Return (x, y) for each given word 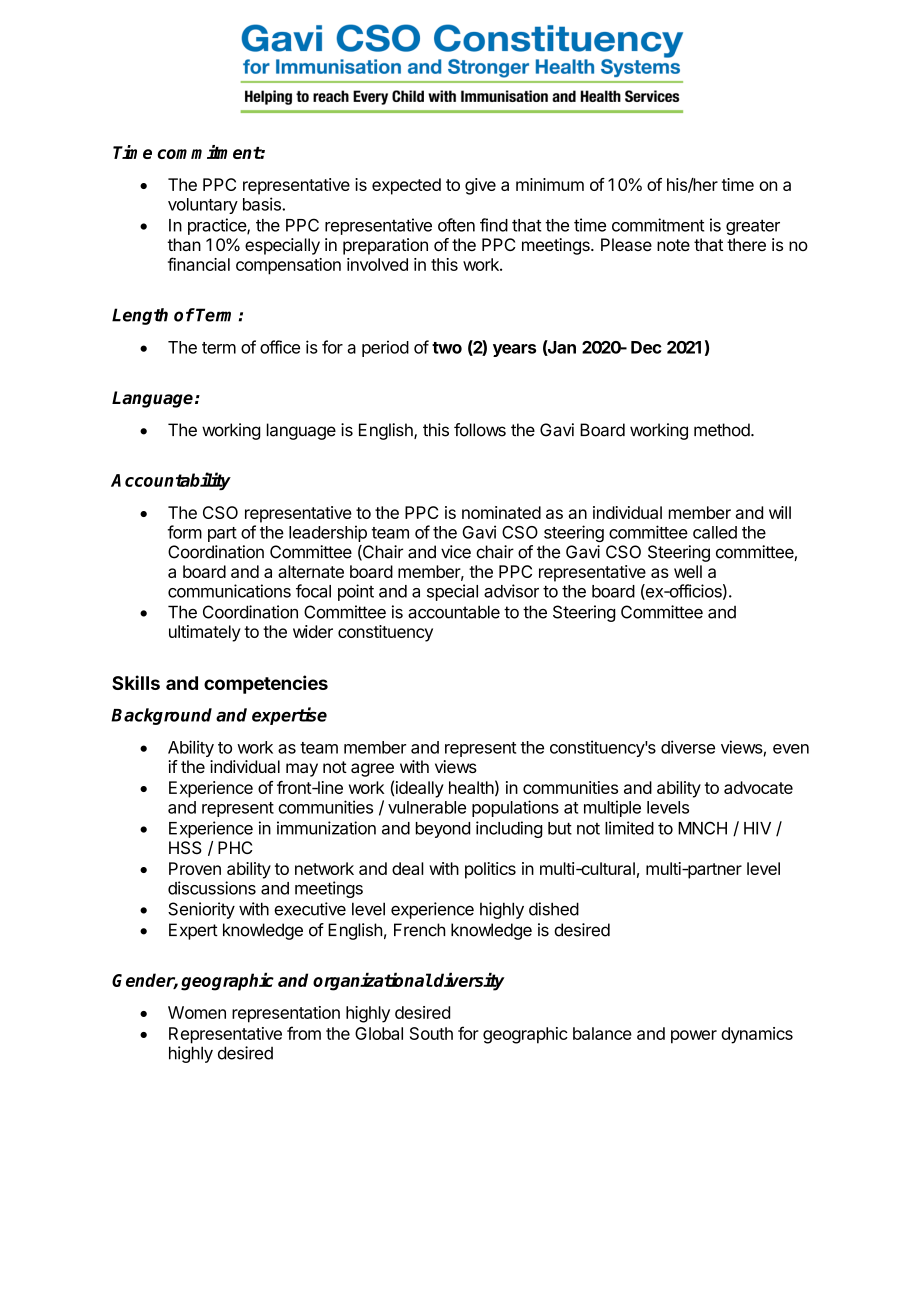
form (185, 532)
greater (753, 227)
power (694, 1037)
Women (197, 1012)
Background (161, 716)
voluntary (203, 206)
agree (372, 770)
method (723, 430)
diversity (468, 981)
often (456, 225)
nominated (501, 512)
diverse (688, 747)
